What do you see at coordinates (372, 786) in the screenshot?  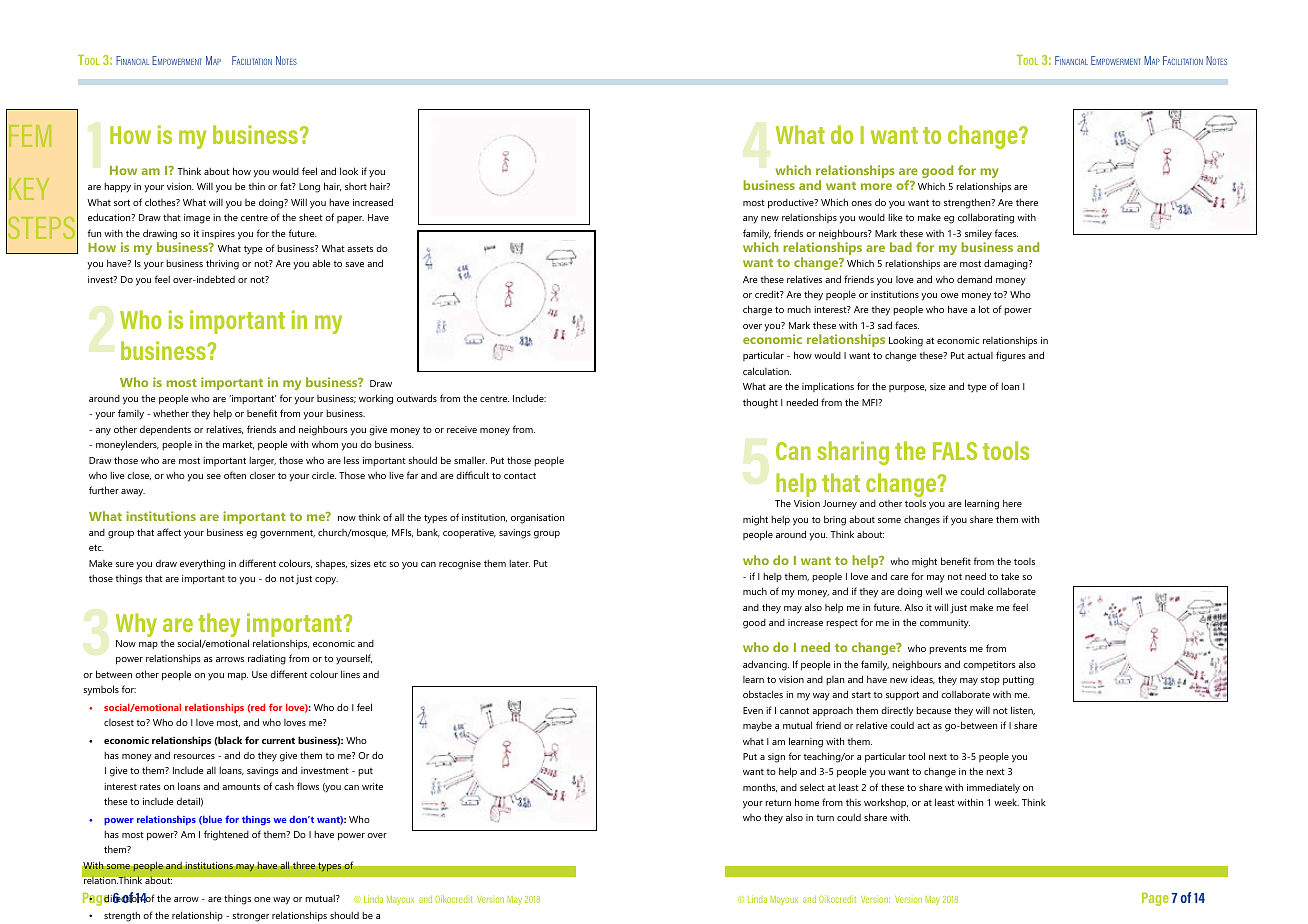 I see `write` at bounding box center [372, 786].
